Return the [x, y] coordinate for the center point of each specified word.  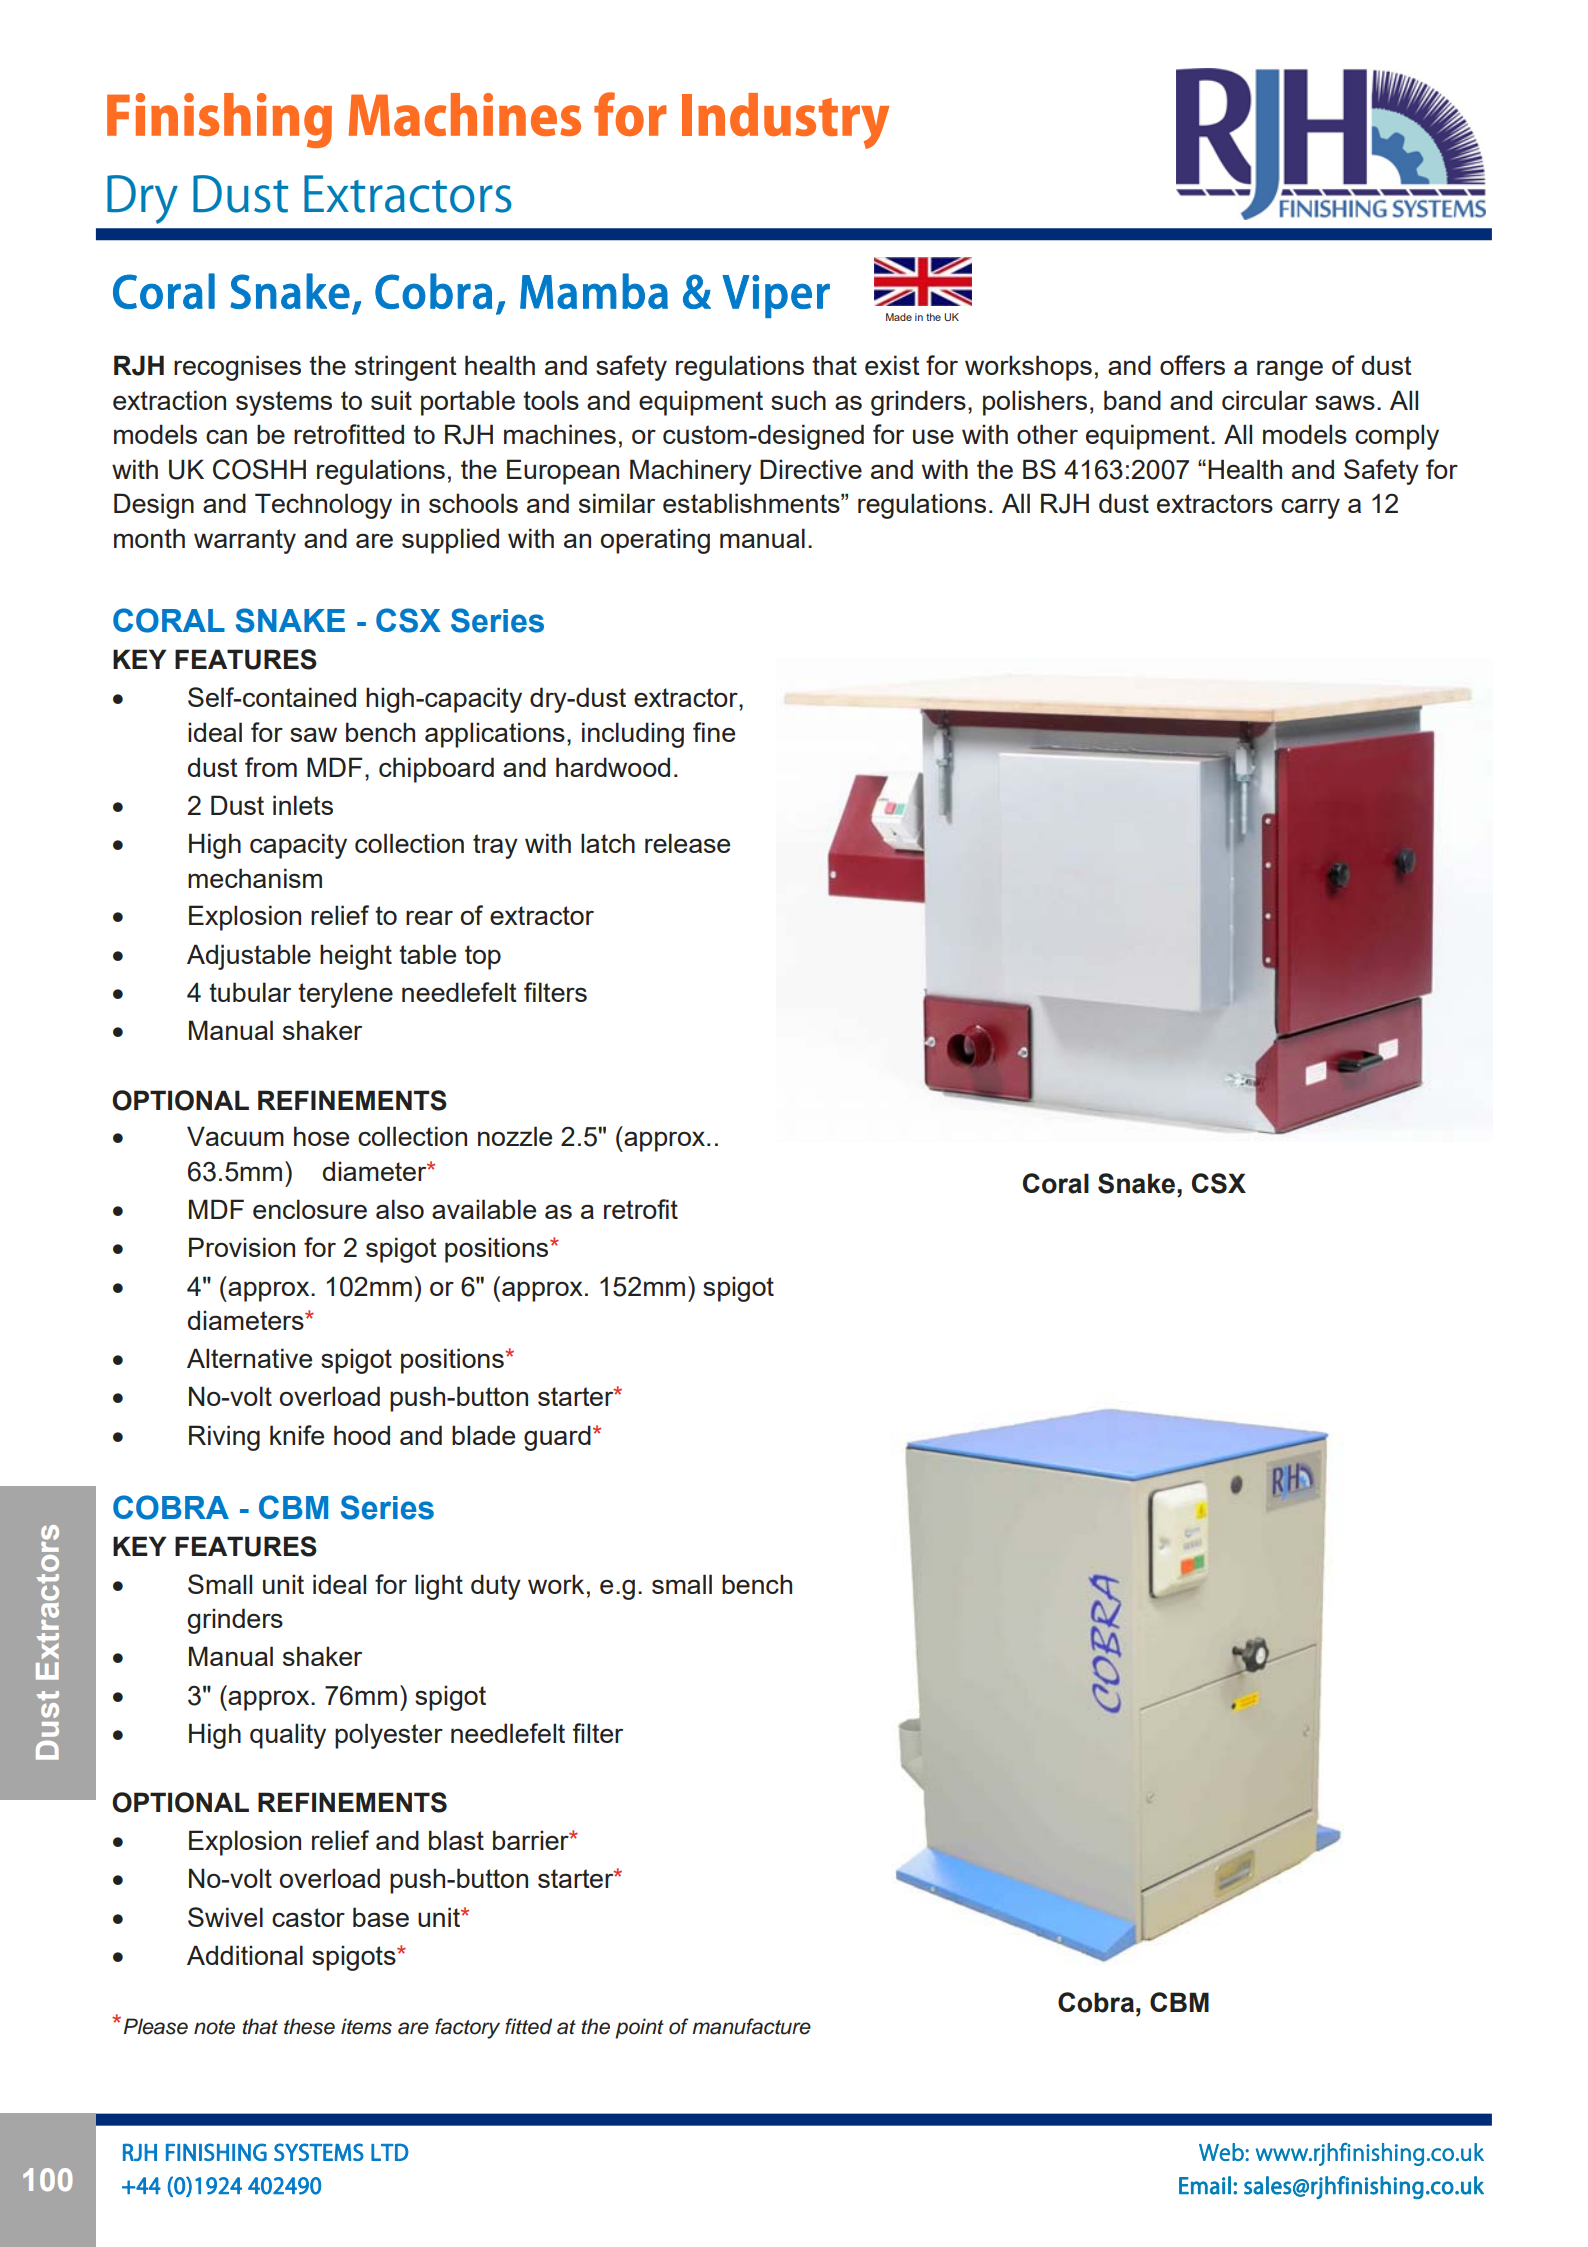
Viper [776, 296]
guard [557, 1438]
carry [1310, 508]
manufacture [751, 2026]
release [687, 843]
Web [1222, 2152]
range [1290, 370]
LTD [390, 2152]
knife [297, 1435]
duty [496, 1587]
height [356, 957]
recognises [237, 368]
